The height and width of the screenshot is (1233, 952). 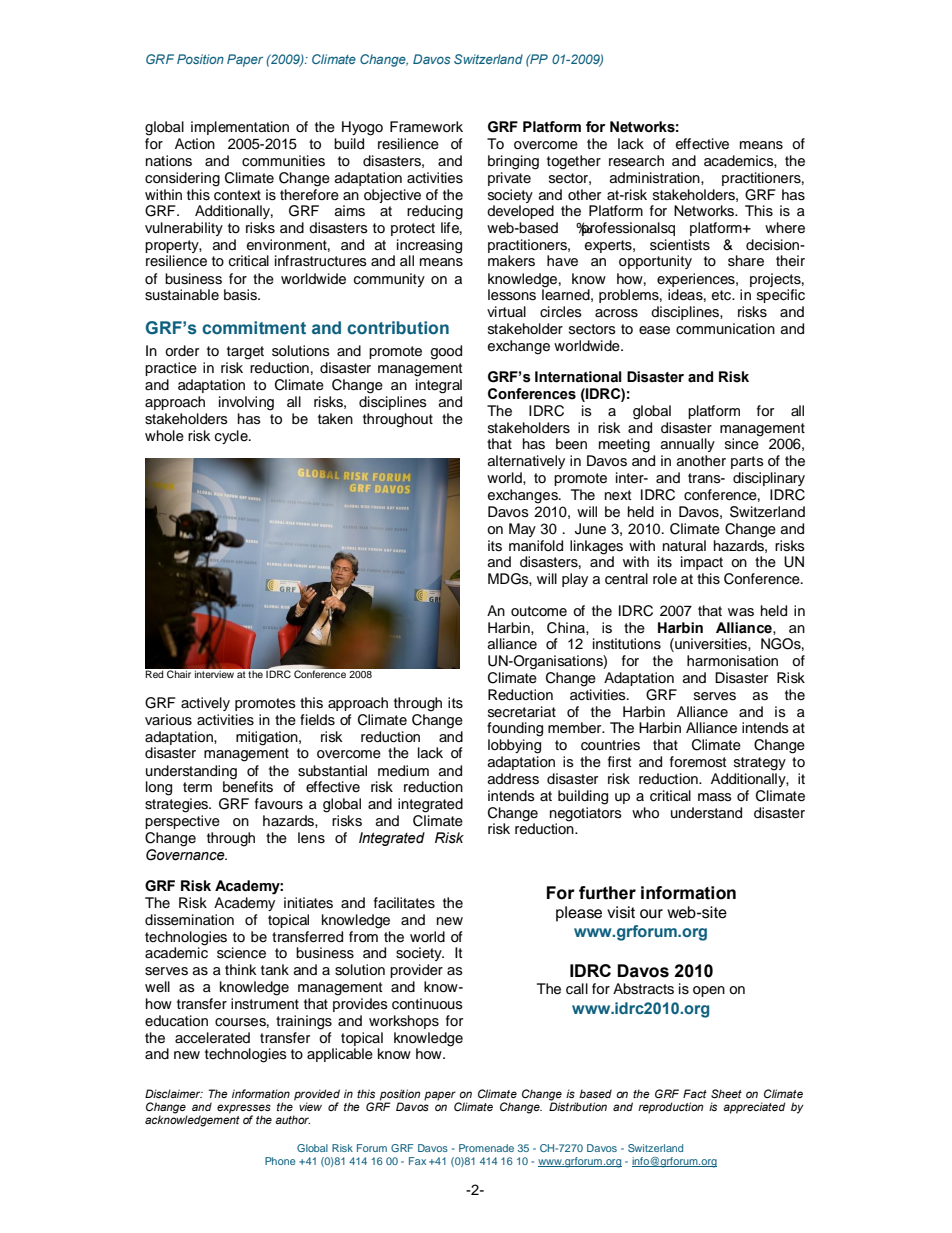 I want to click on research, so click(x=636, y=161).
